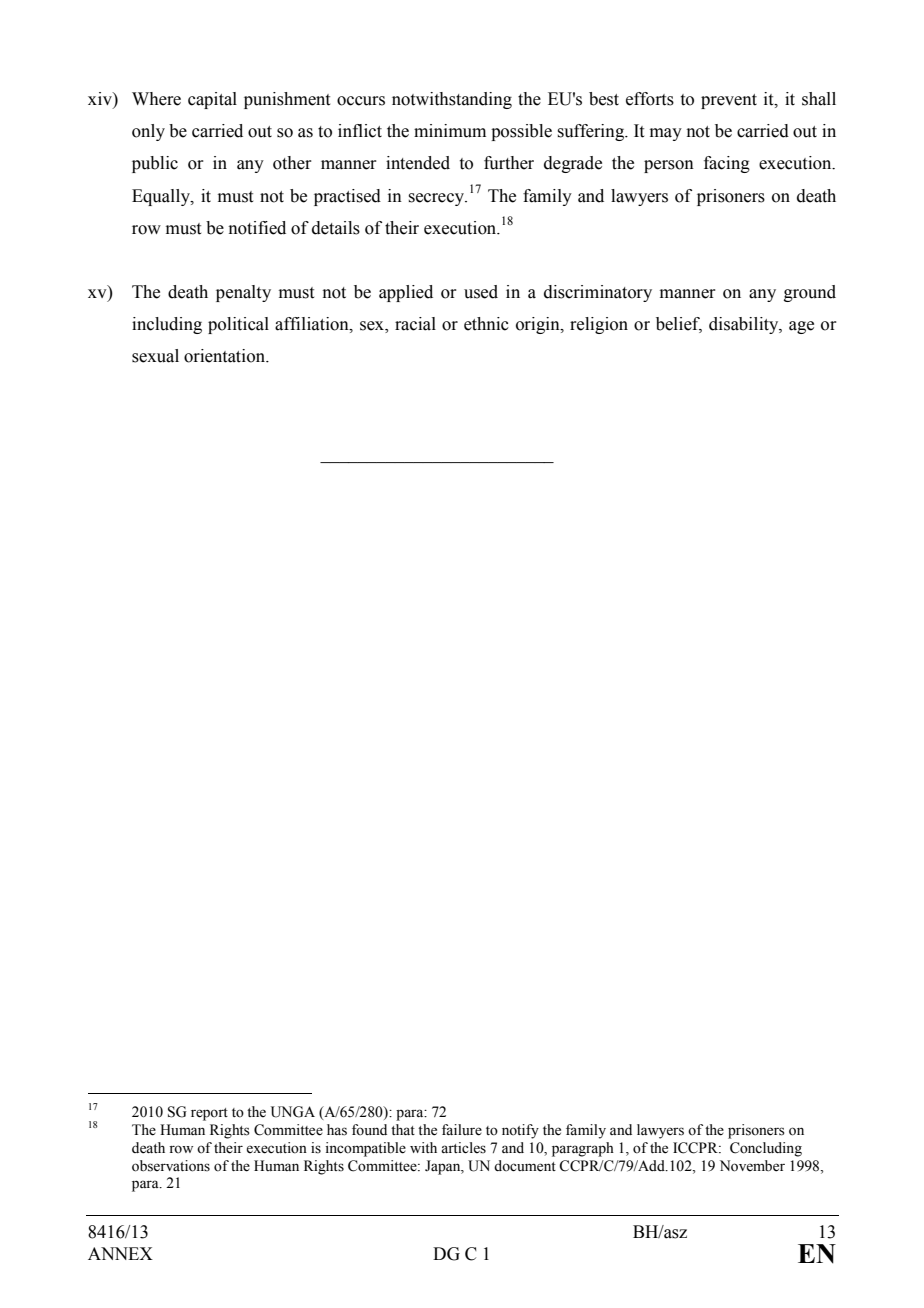 The width and height of the image is (924, 1308). I want to click on facing, so click(727, 164).
